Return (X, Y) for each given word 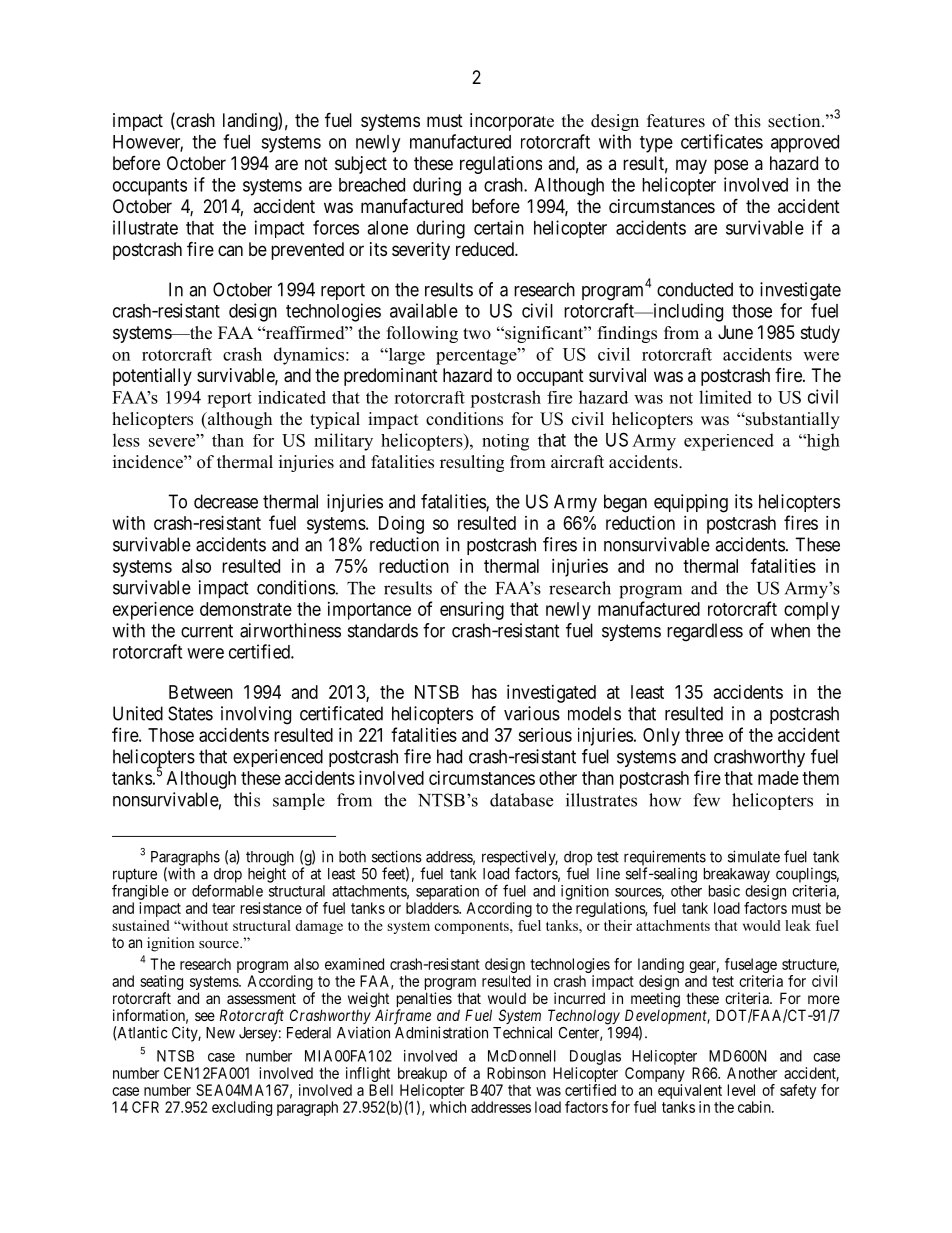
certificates (722, 141)
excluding (242, 1108)
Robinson (516, 1073)
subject (361, 165)
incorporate (512, 122)
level (741, 1090)
